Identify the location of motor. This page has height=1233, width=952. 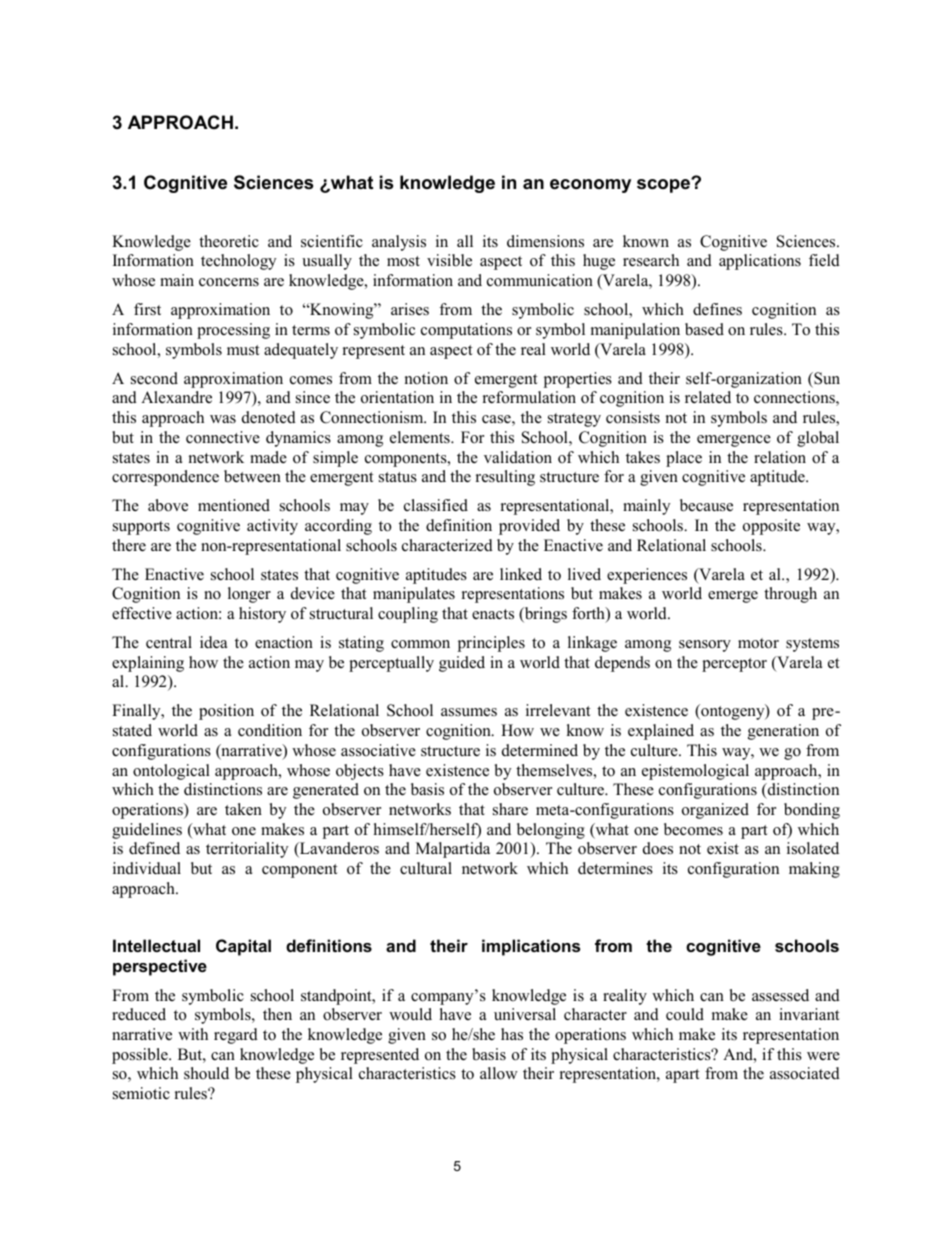
(758, 643).
